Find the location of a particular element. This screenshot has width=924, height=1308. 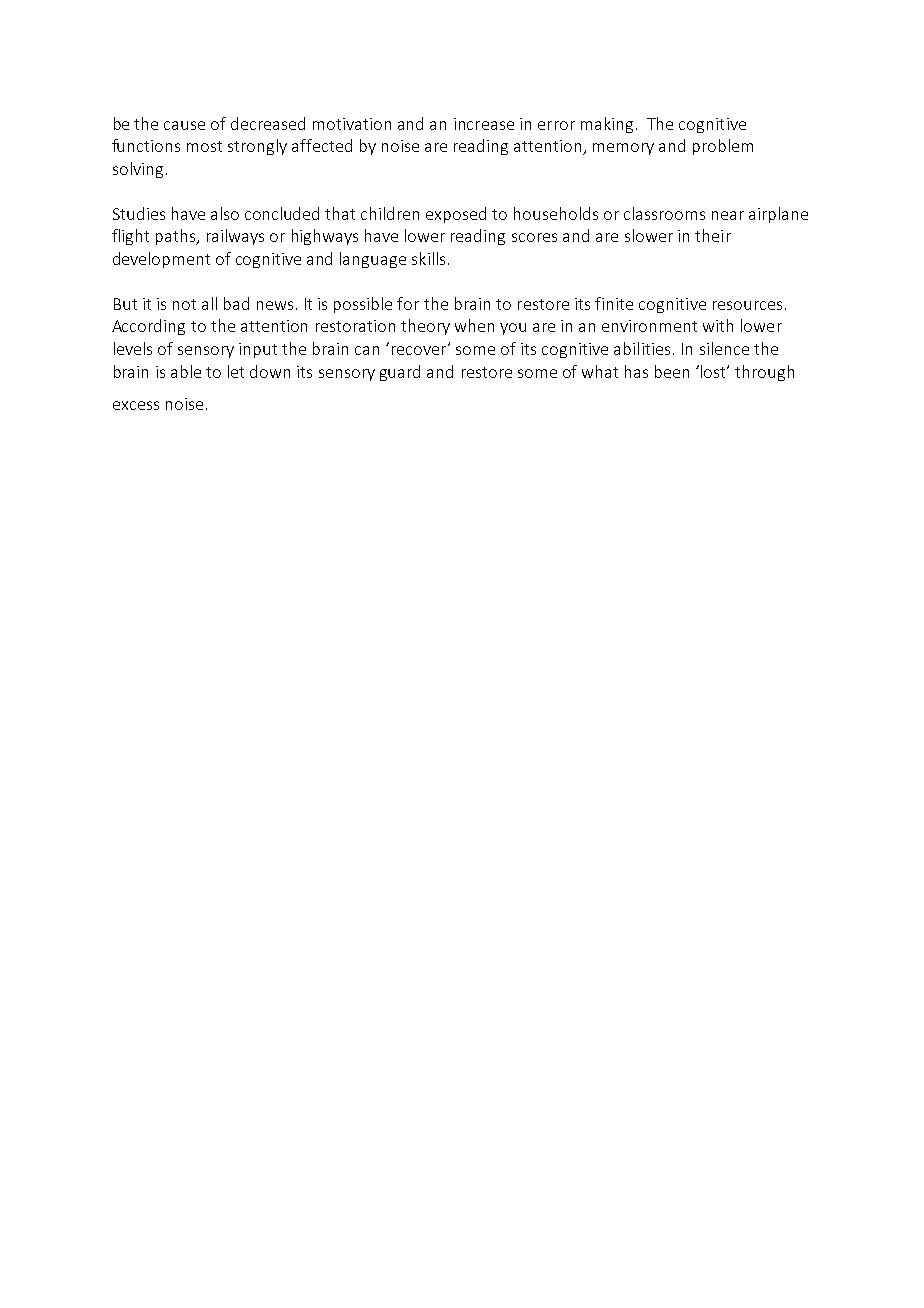

been is located at coordinates (672, 371).
